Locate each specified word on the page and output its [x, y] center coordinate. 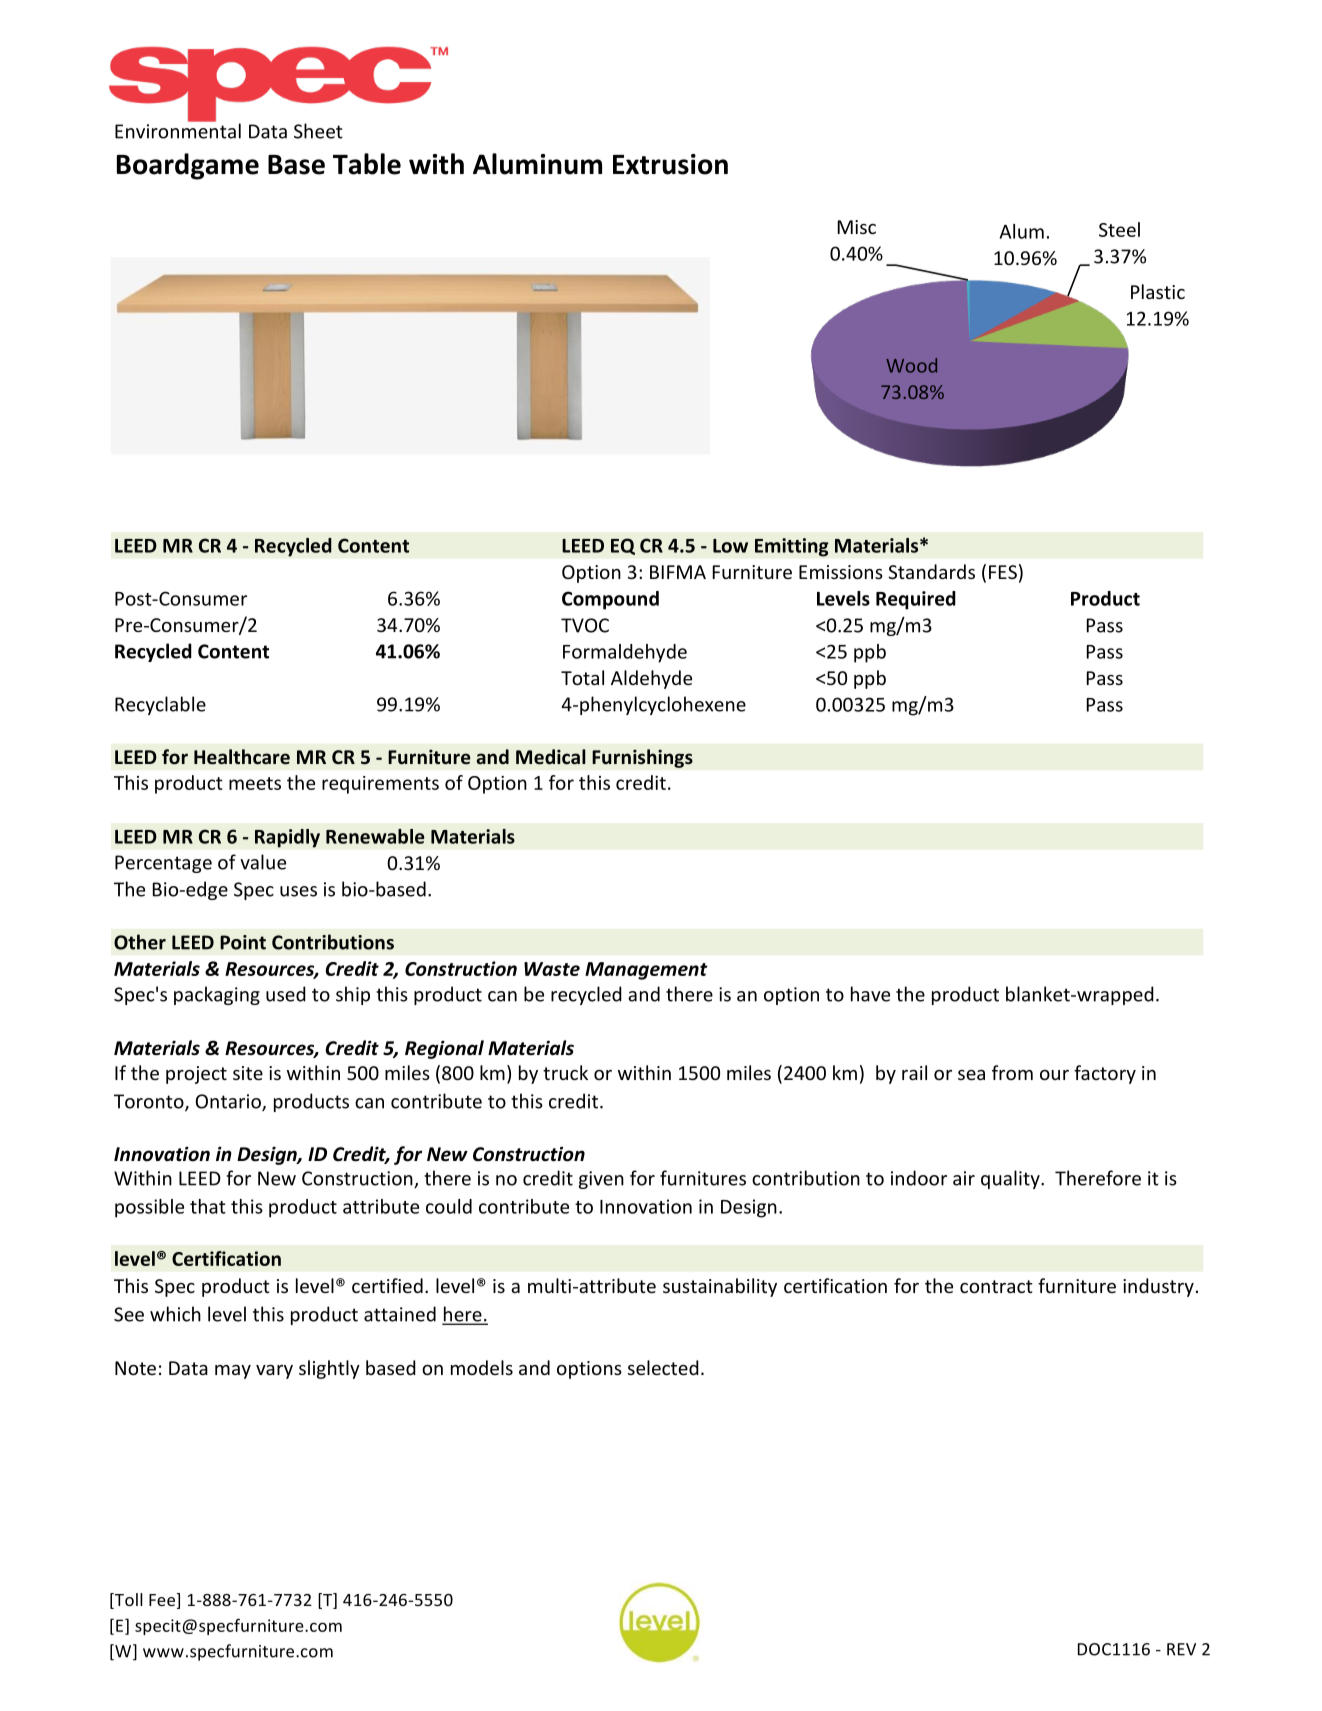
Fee [163, 1601]
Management [646, 971]
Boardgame [188, 166]
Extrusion [670, 164]
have [870, 994]
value [263, 862]
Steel [1119, 229]
